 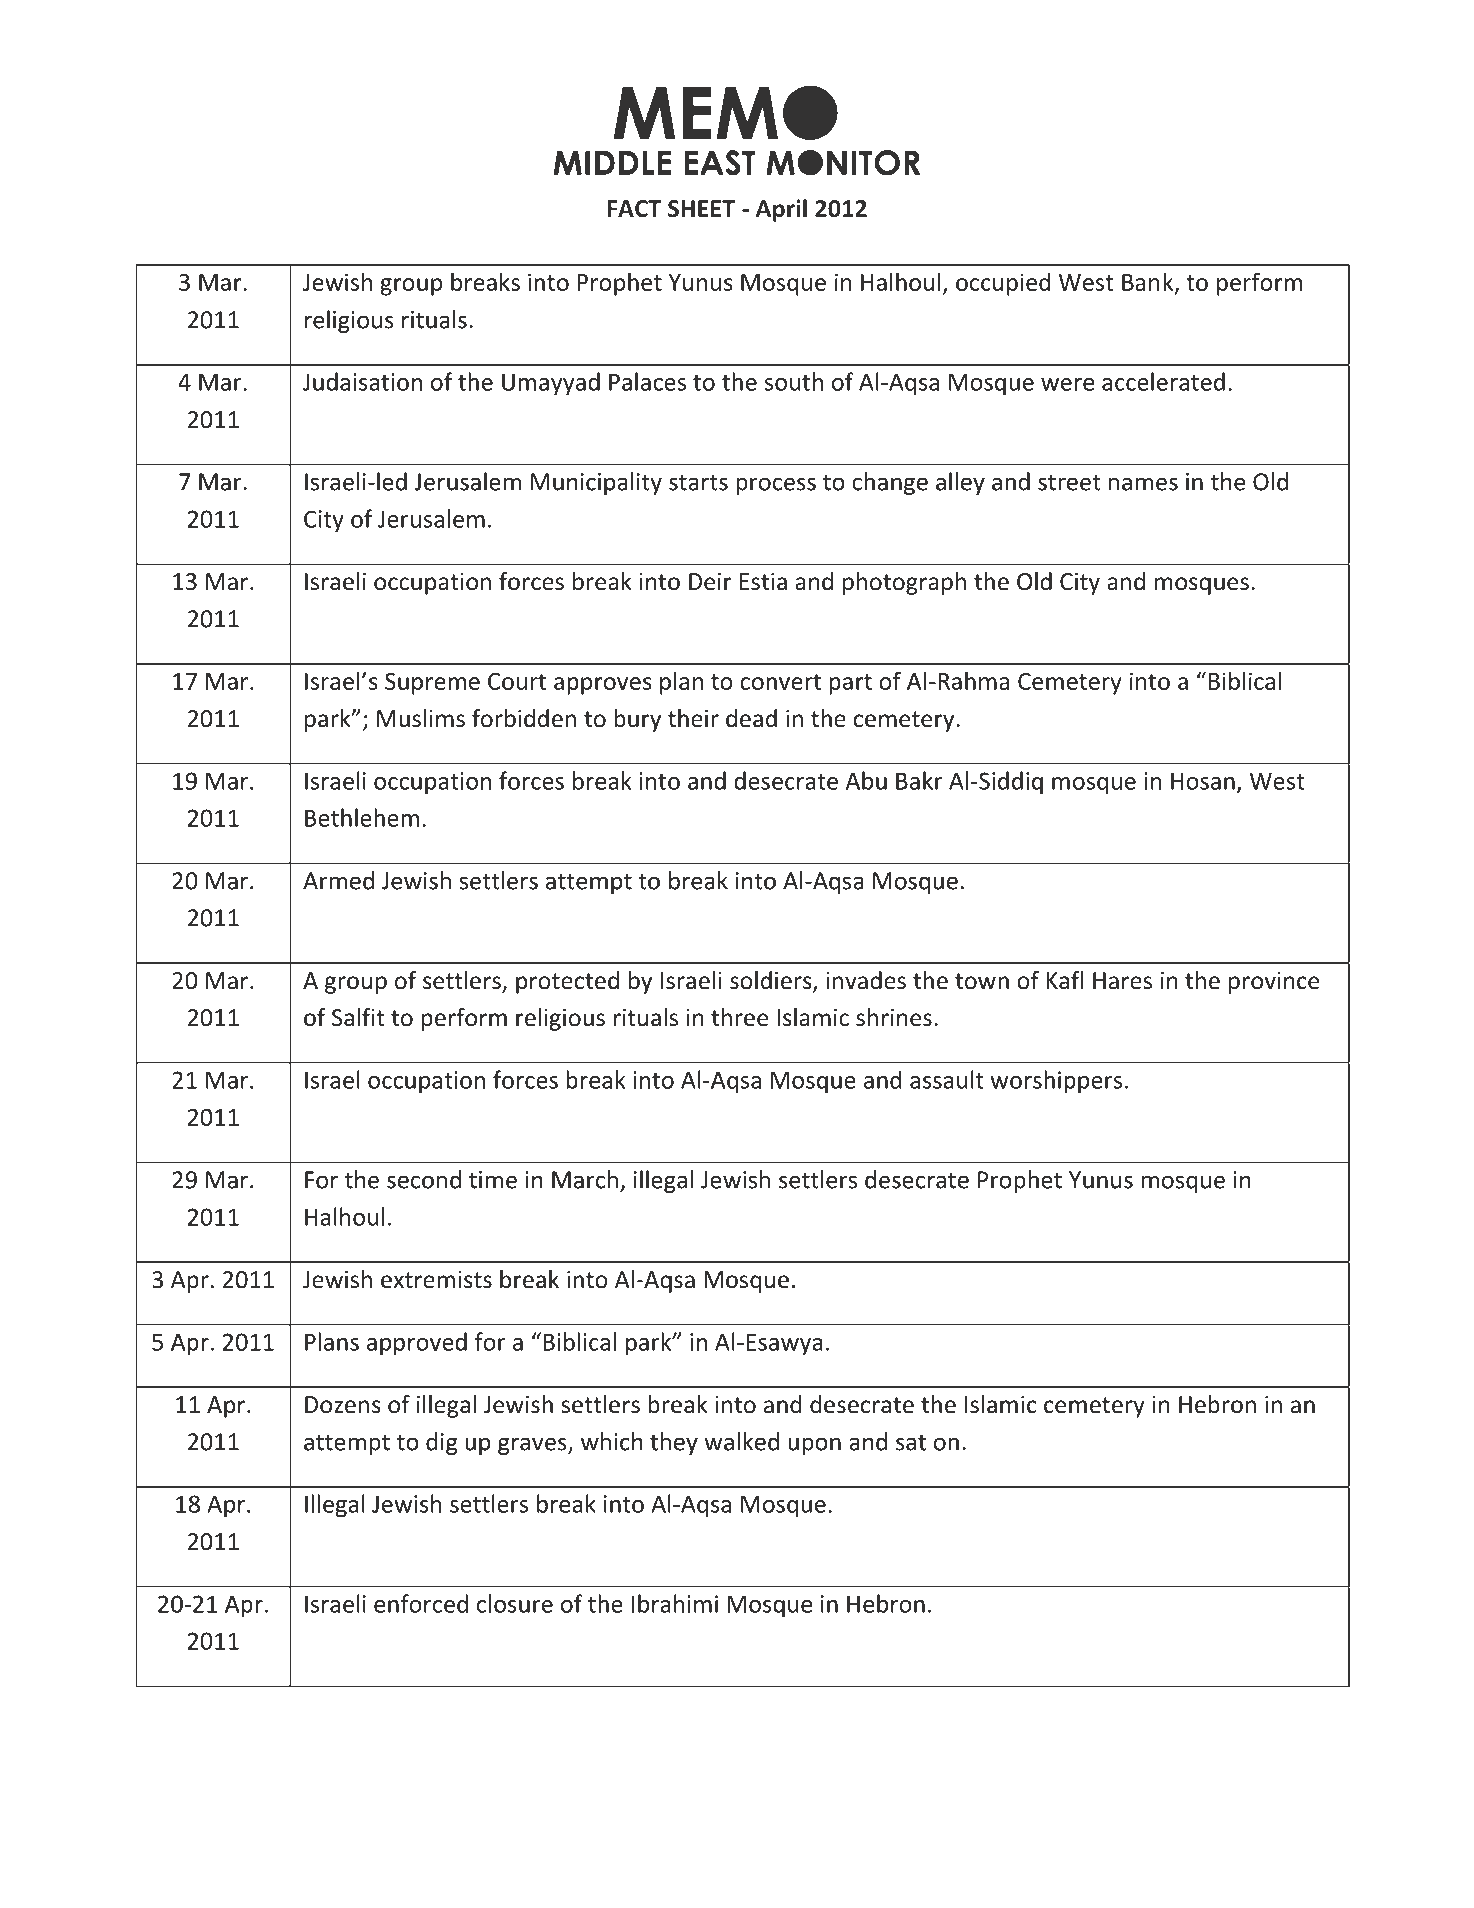 What do you see at coordinates (1149, 283) in the screenshot?
I see `Bank` at bounding box center [1149, 283].
